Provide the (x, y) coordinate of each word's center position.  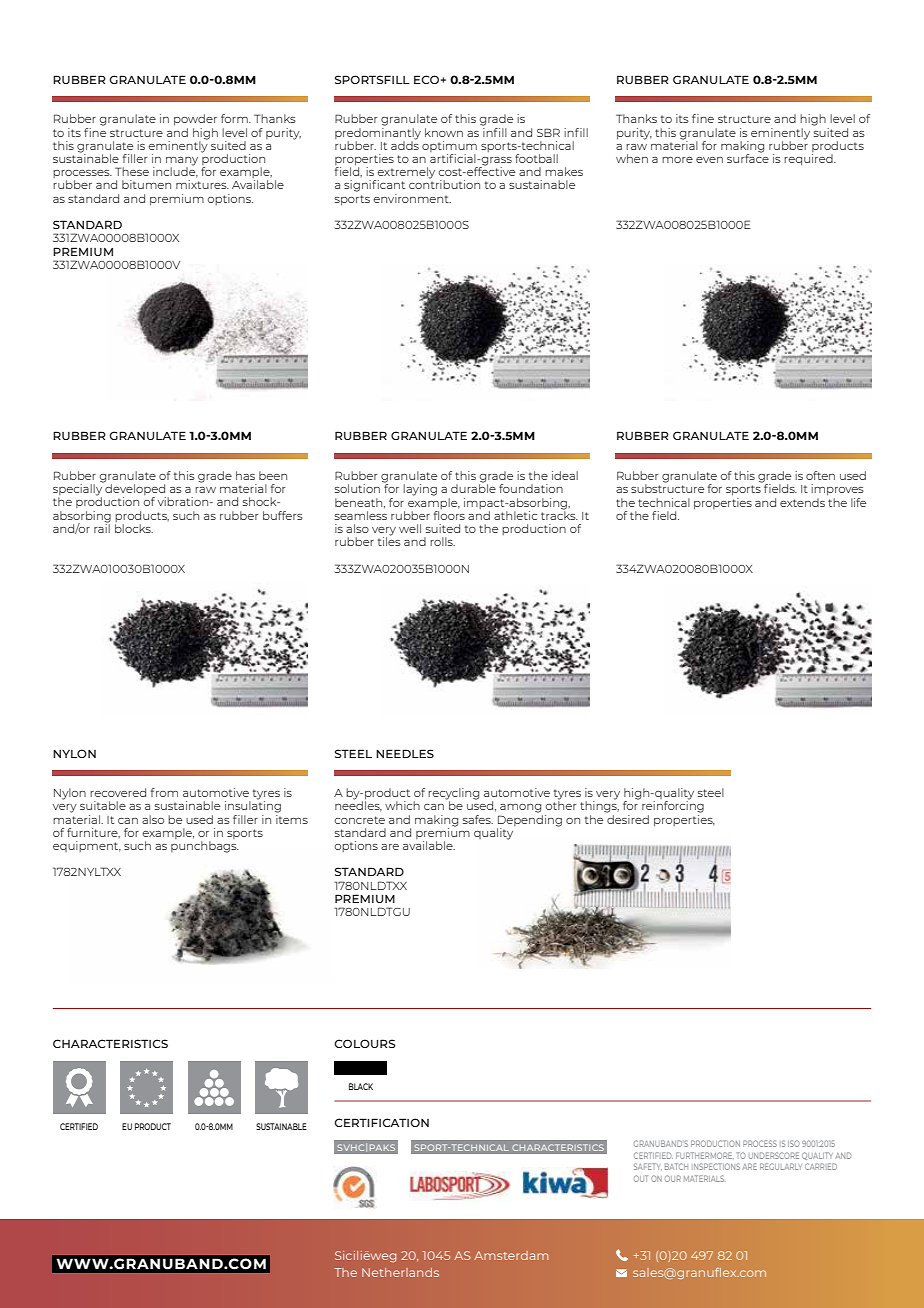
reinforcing (673, 806)
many (182, 162)
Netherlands (400, 1272)
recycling (453, 795)
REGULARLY (781, 1166)
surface (748, 157)
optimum (449, 146)
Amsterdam (511, 1255)
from (164, 792)
